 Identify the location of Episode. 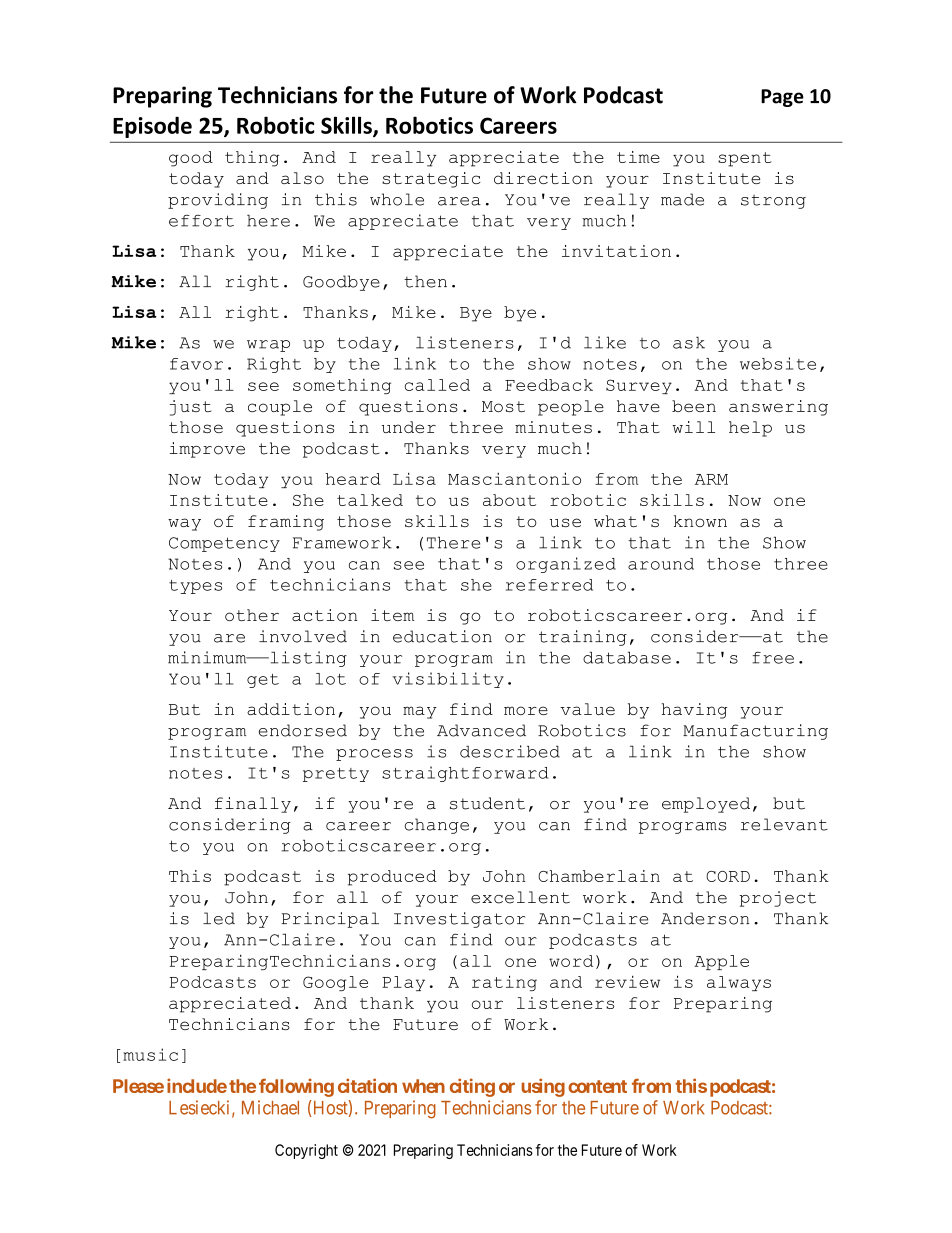
(152, 127).
